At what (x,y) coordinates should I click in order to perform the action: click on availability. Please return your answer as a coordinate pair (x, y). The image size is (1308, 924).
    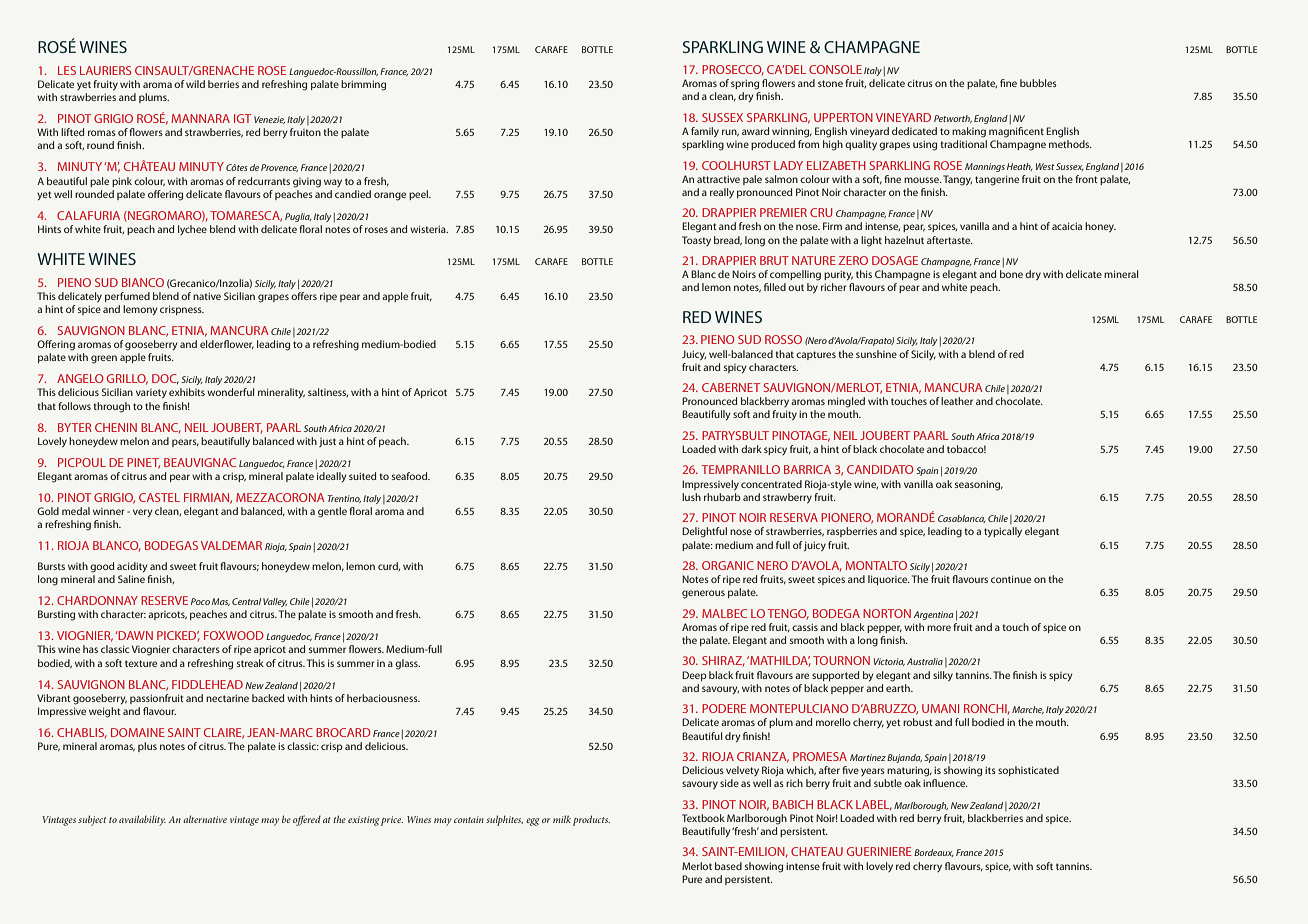
    Looking at the image, I should click on (142, 820).
